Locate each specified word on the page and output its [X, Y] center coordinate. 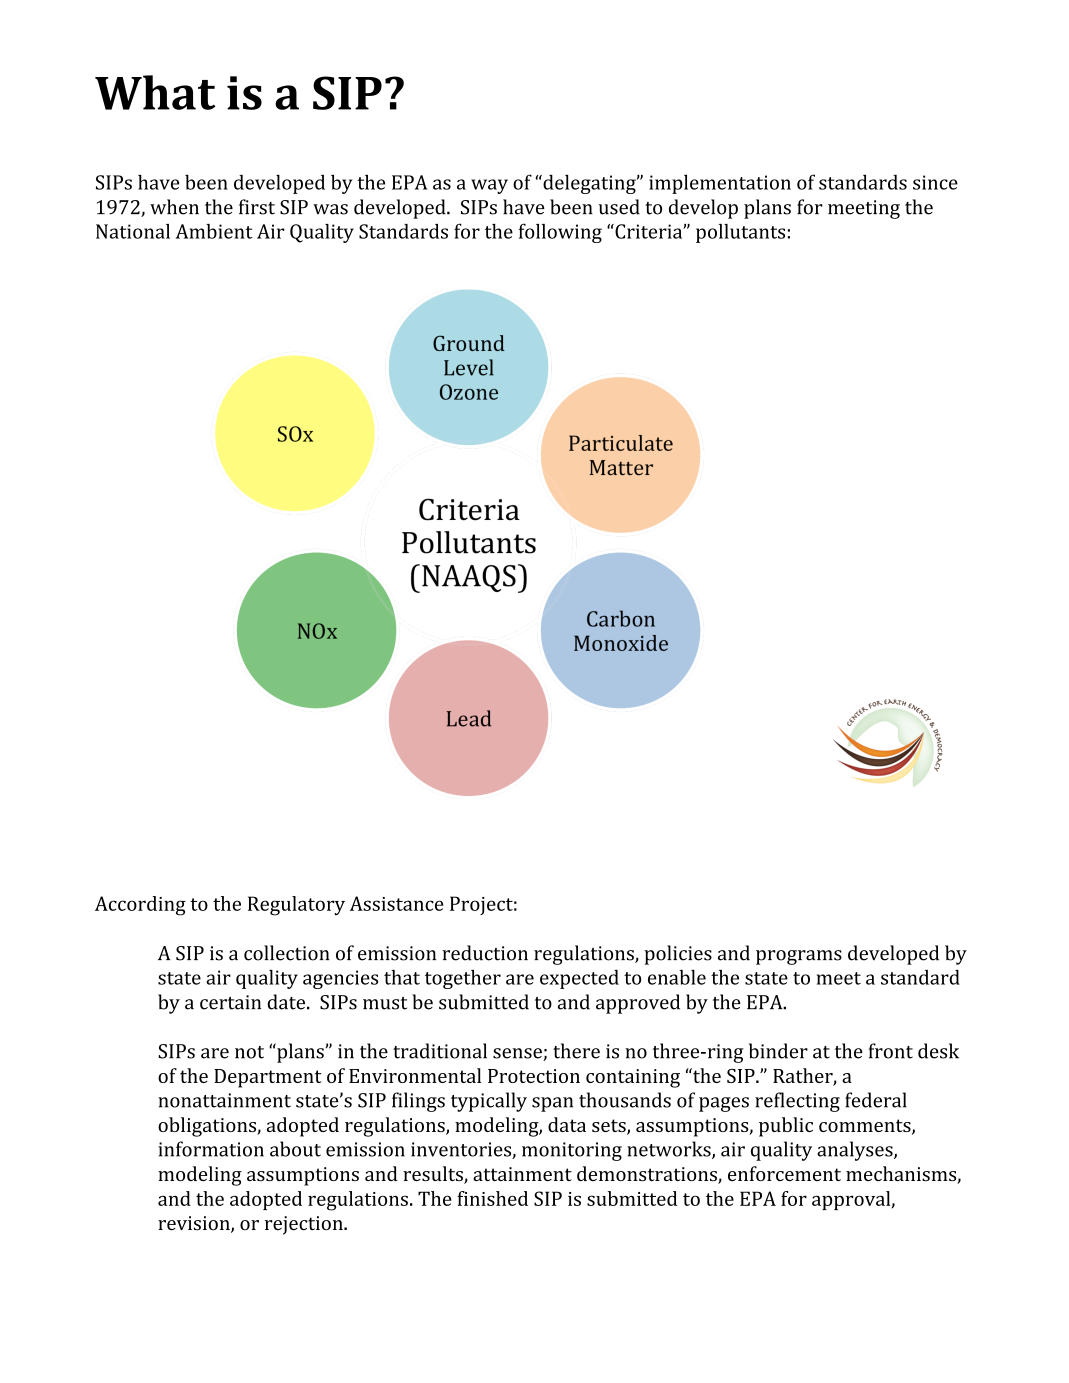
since [935, 182]
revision [195, 1224]
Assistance [396, 903]
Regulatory [296, 906]
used [619, 207]
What [155, 92]
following [560, 233]
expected [579, 979]
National [133, 231]
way [489, 186]
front [890, 1051]
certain [230, 1002]
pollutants [740, 233]
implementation [720, 184]
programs [799, 957]
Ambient [214, 231]
